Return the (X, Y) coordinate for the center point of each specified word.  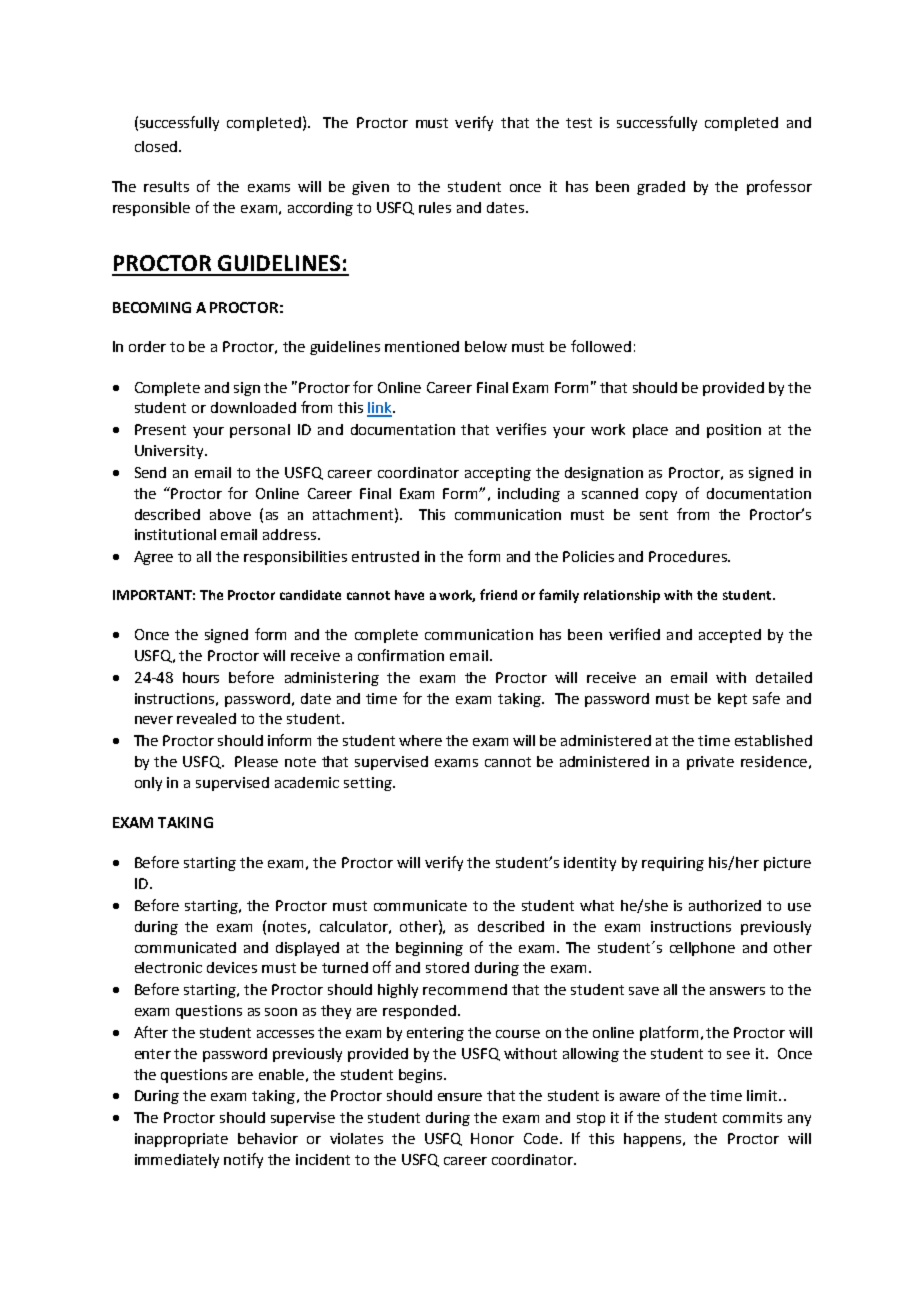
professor (779, 187)
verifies (521, 429)
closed (157, 146)
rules (435, 207)
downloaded (253, 407)
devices (232, 967)
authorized (725, 905)
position (734, 431)
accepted (730, 636)
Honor (492, 1138)
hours (201, 677)
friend (498, 594)
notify (243, 1160)
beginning (429, 949)
